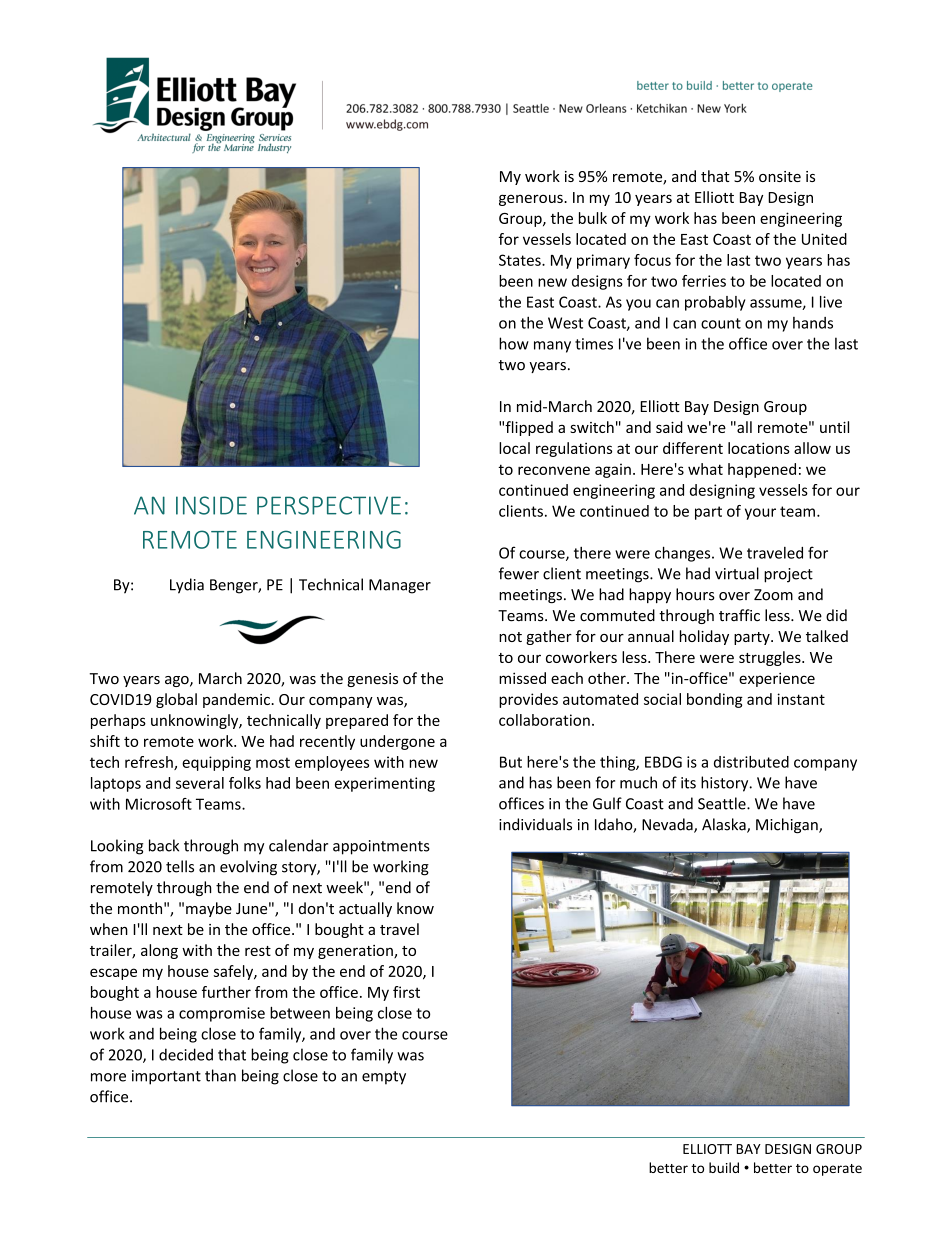 The height and width of the image is (1233, 952). I want to click on build, so click(724, 1167).
